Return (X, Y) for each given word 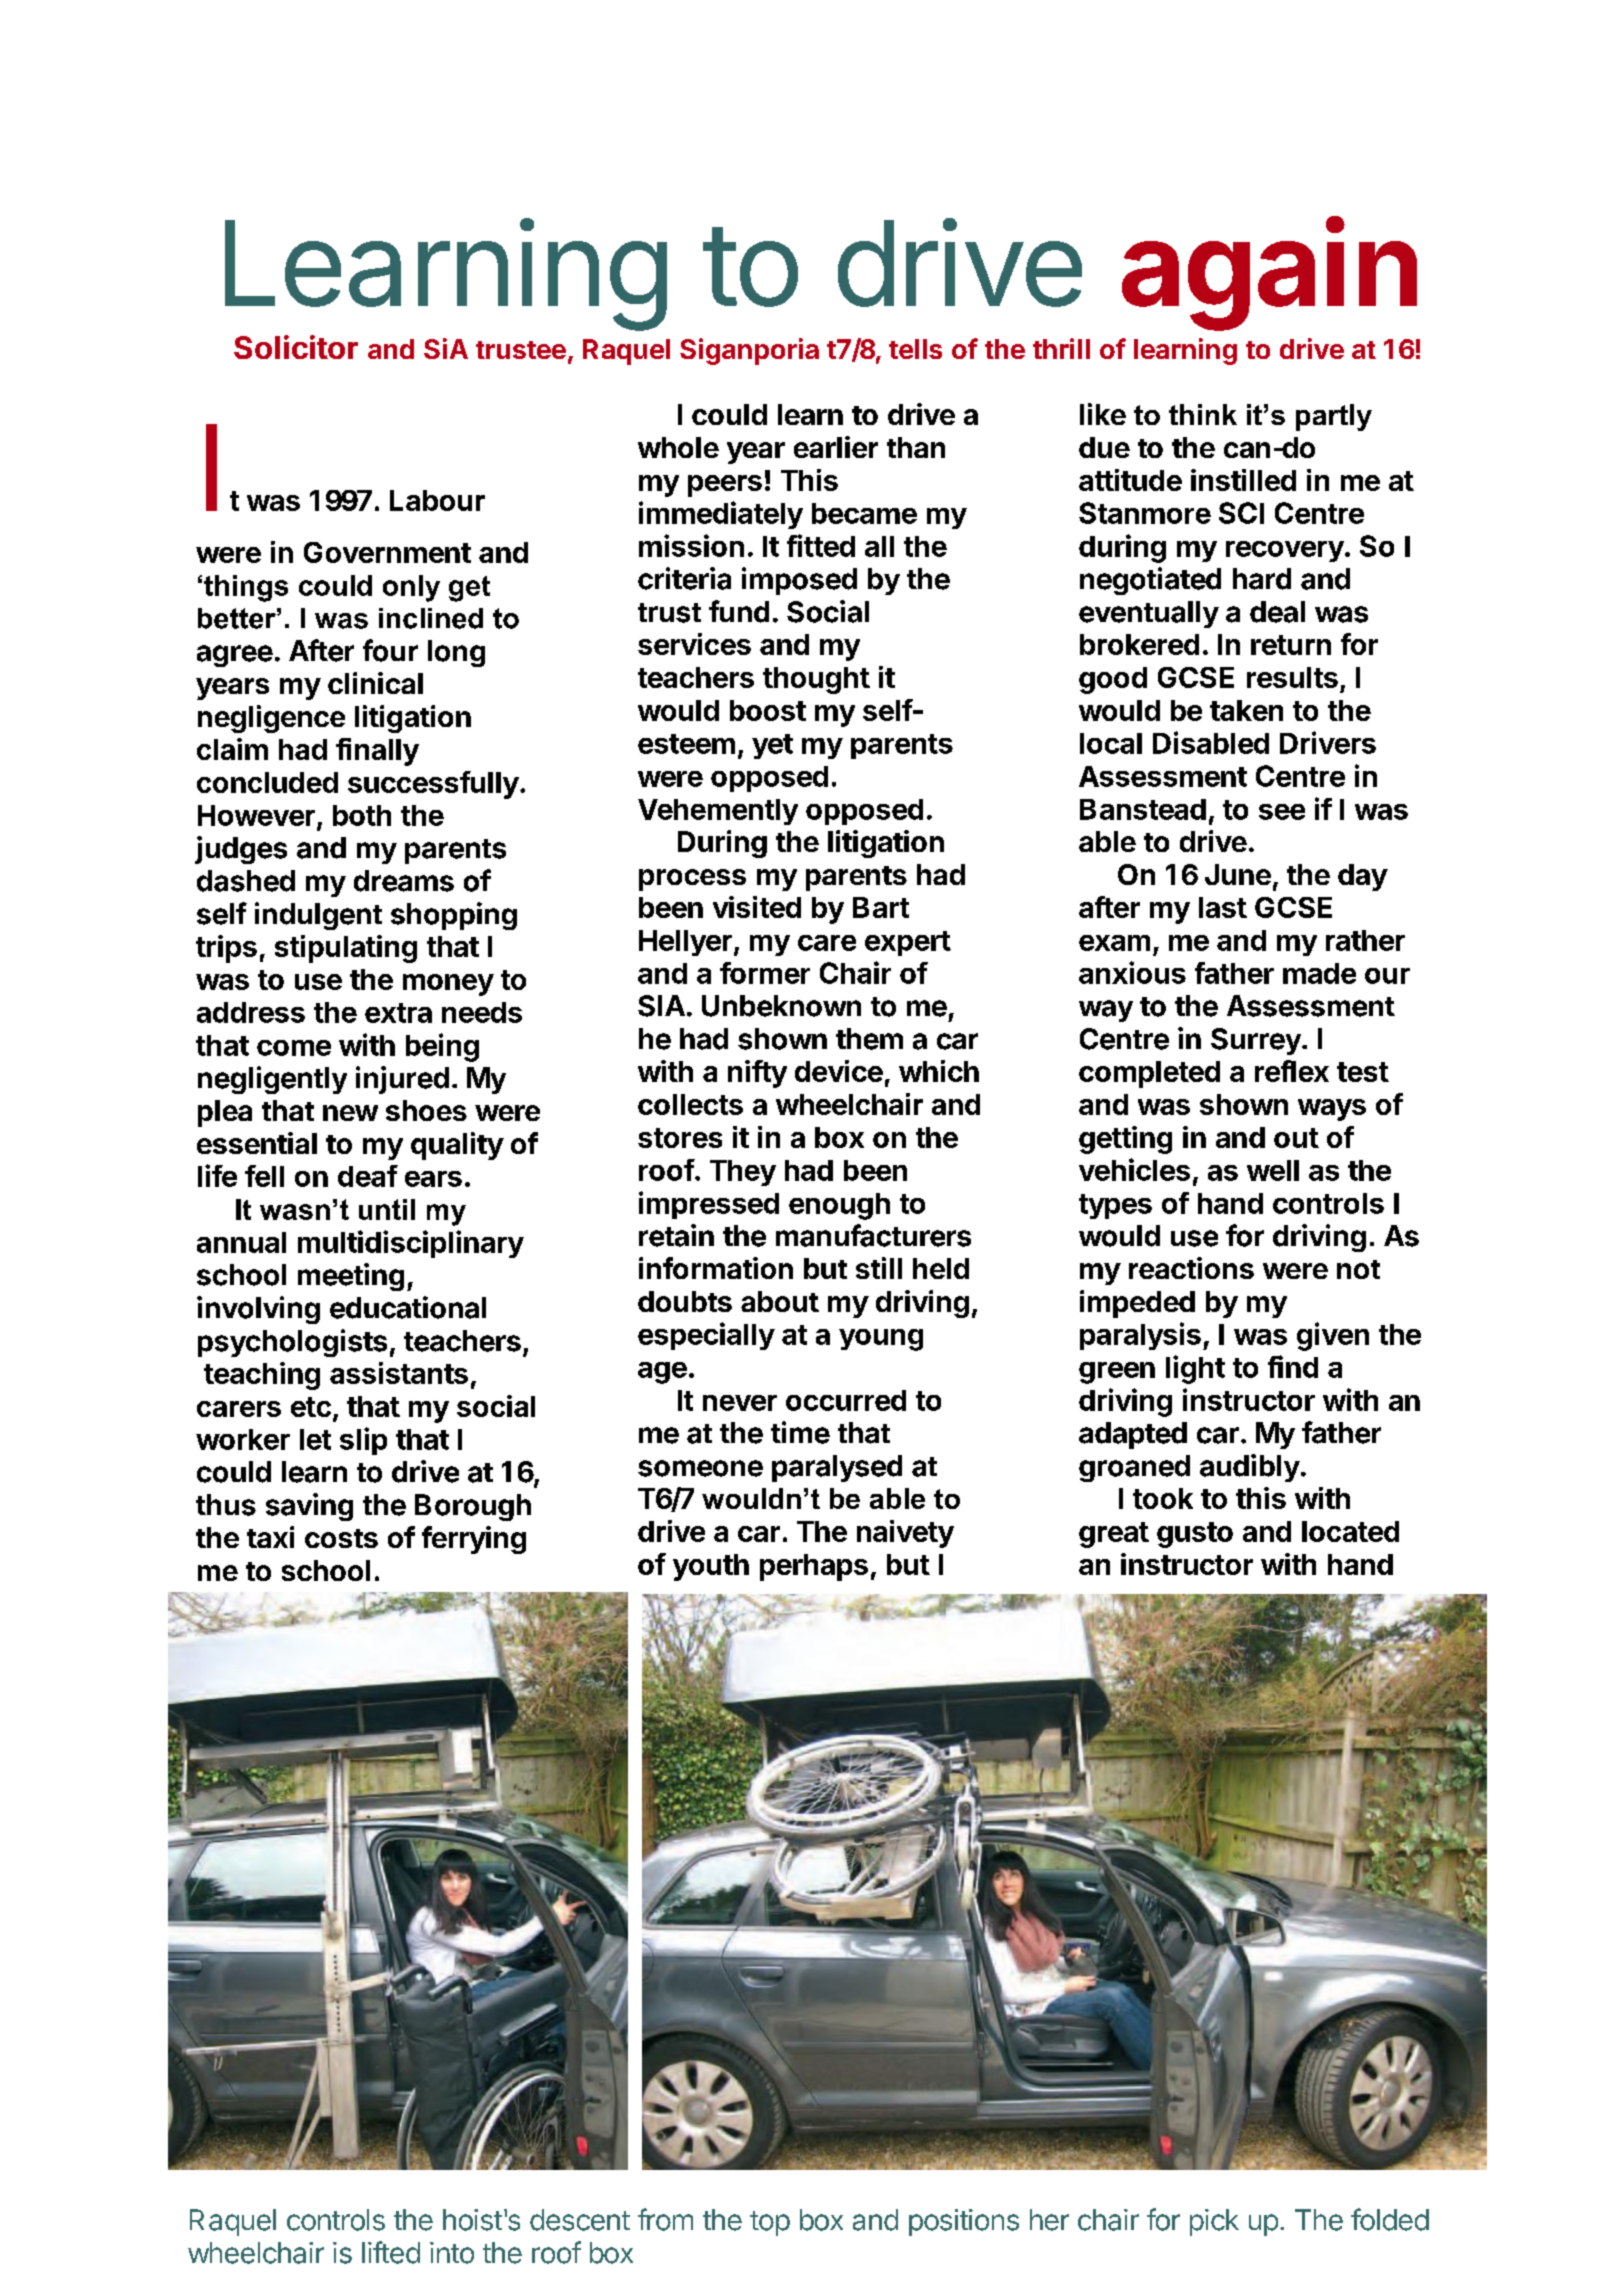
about (780, 1301)
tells (915, 349)
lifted (391, 2252)
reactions (1191, 1268)
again (1269, 274)
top (770, 2223)
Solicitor (296, 347)
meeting (351, 1277)
